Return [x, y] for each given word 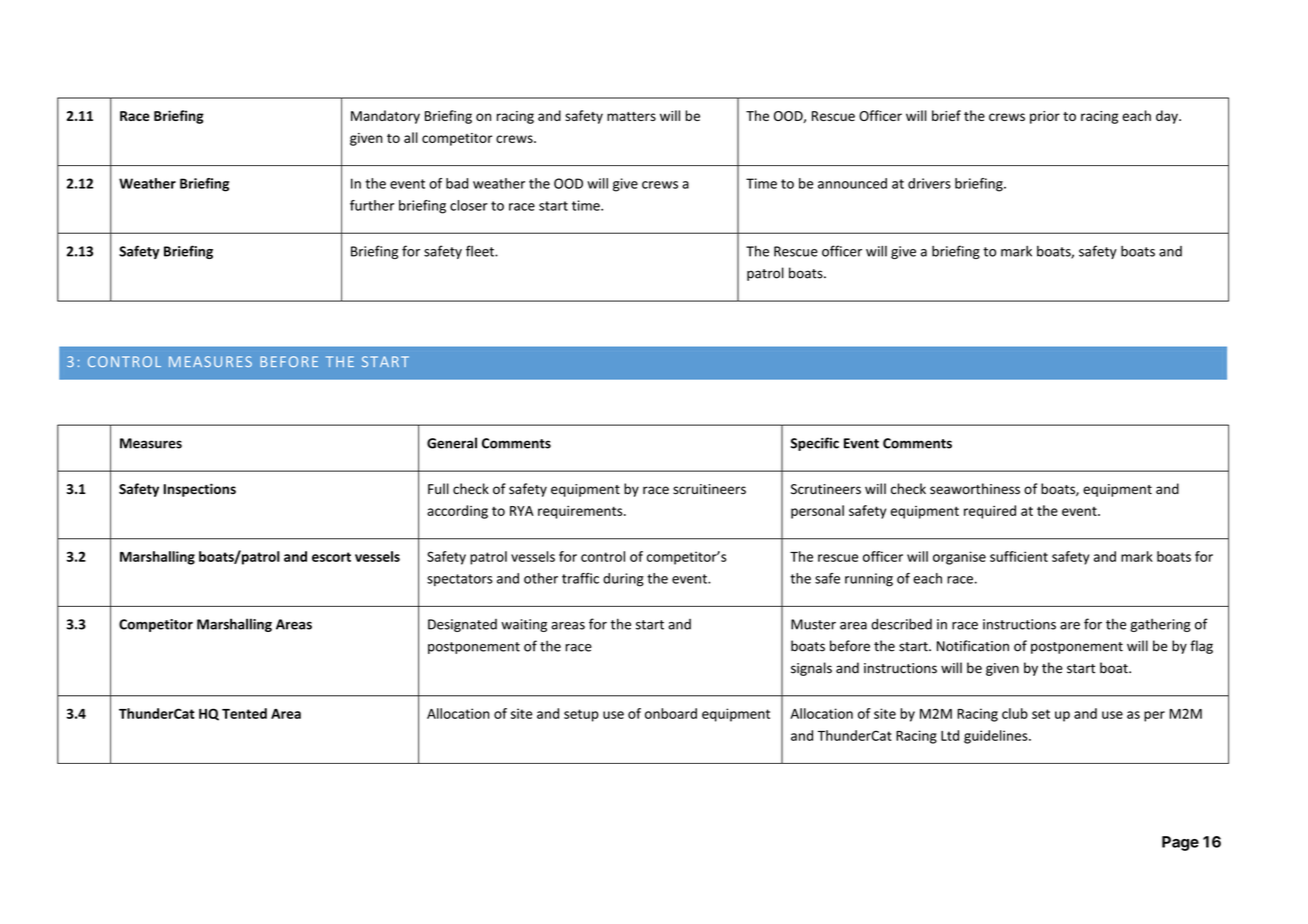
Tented [244, 713]
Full [438, 488]
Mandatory [385, 117]
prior [1045, 117]
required [990, 512]
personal [817, 512]
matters [631, 116]
